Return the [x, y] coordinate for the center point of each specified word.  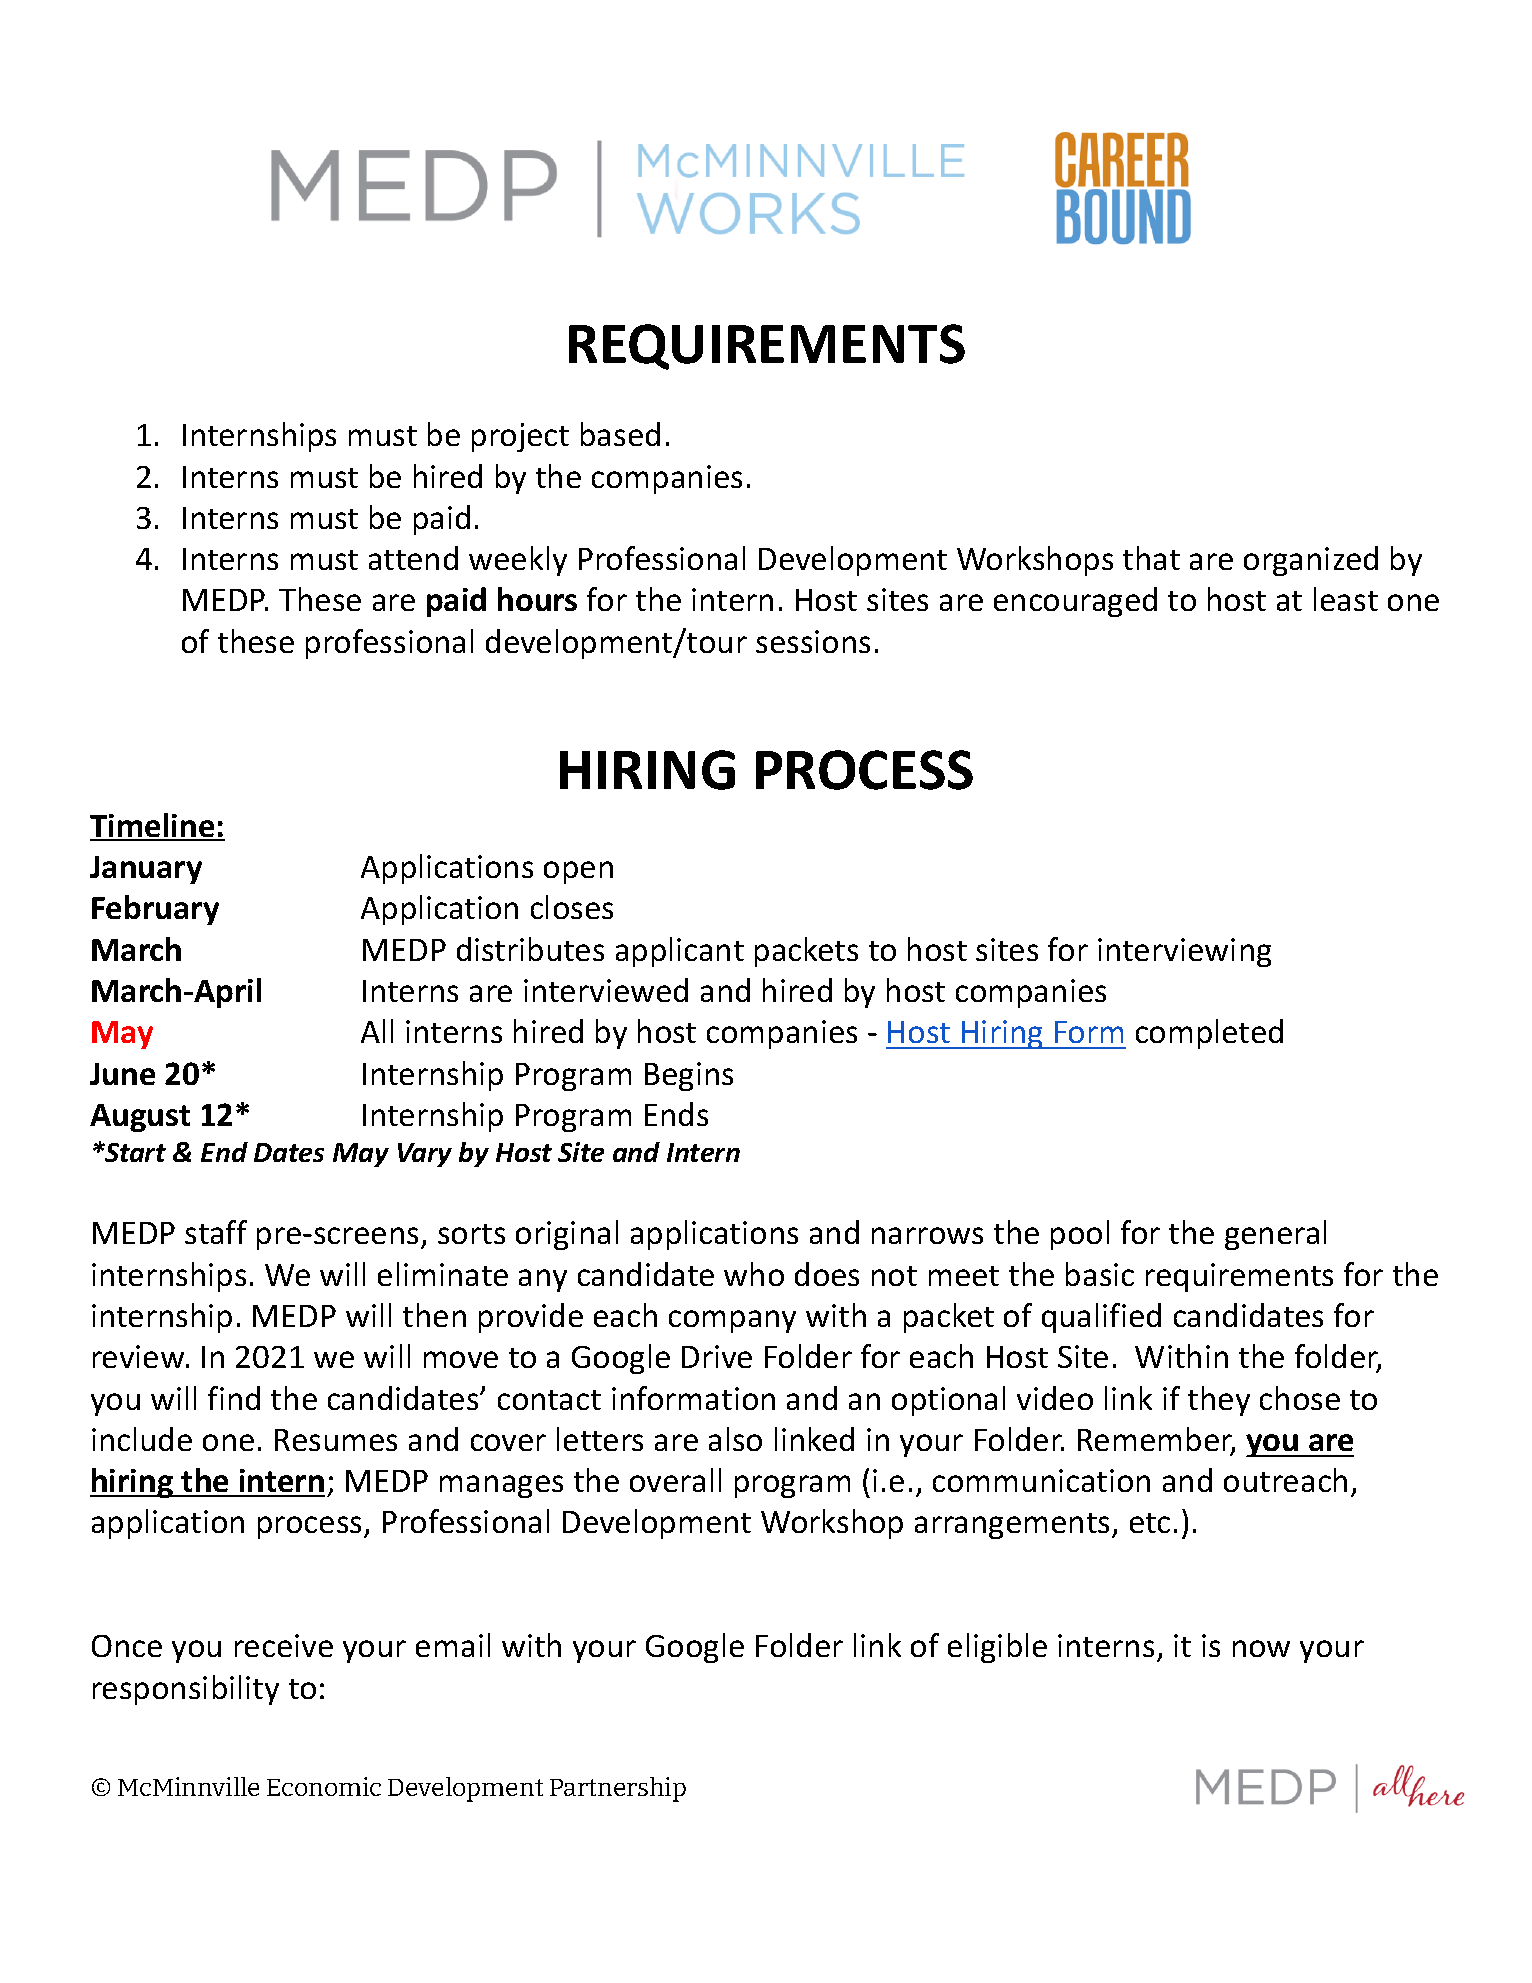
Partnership [618, 1789]
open [578, 872]
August [140, 1118]
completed [1209, 1034]
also [735, 1439]
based [620, 434]
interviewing [1184, 952]
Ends [676, 1114]
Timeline [153, 826]
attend [413, 558]
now [1261, 1648]
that [1151, 558]
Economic [324, 1786]
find [234, 1398]
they [1219, 1401]
